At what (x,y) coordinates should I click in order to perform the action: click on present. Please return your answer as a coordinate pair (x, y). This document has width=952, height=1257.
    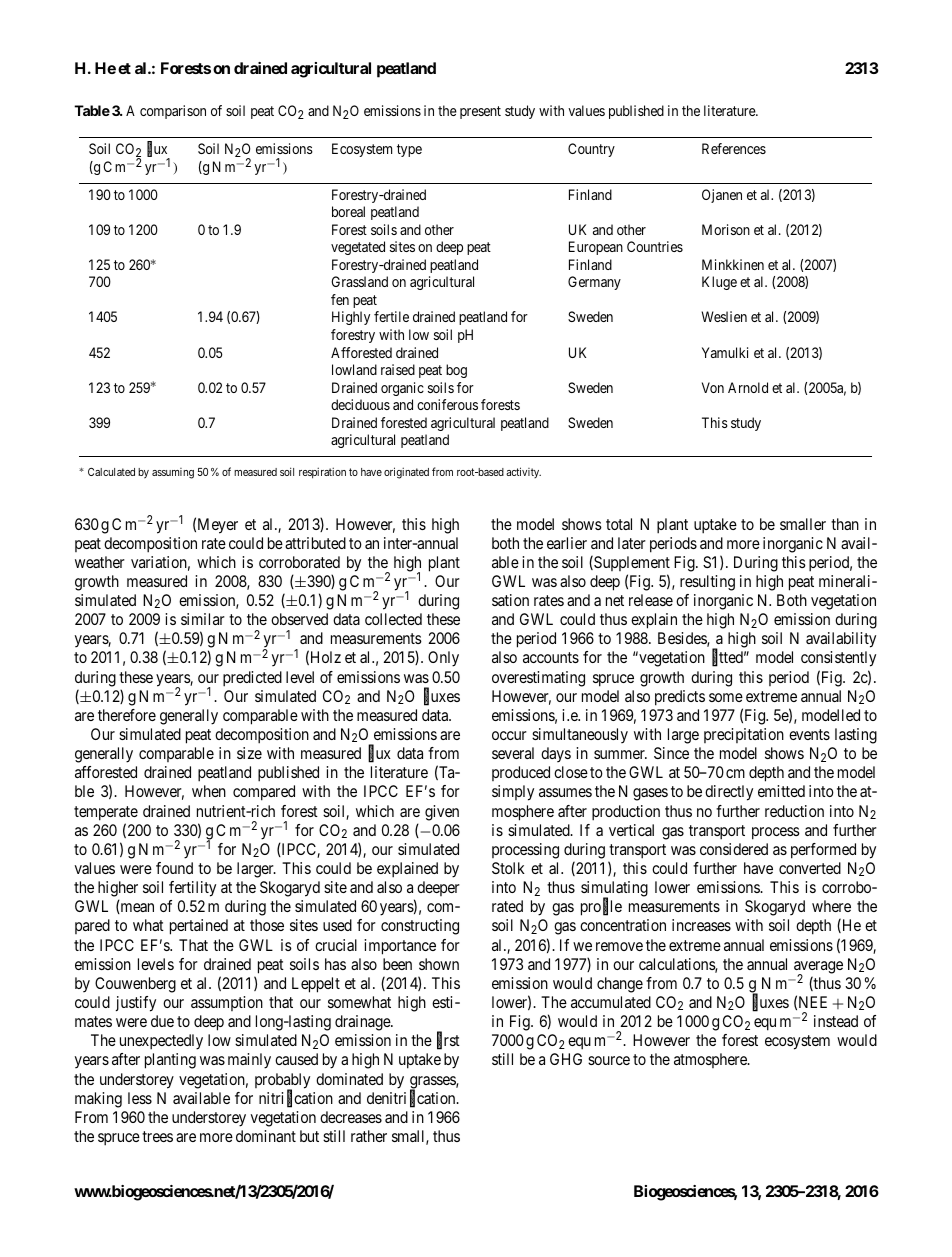
    Looking at the image, I should click on (480, 112).
